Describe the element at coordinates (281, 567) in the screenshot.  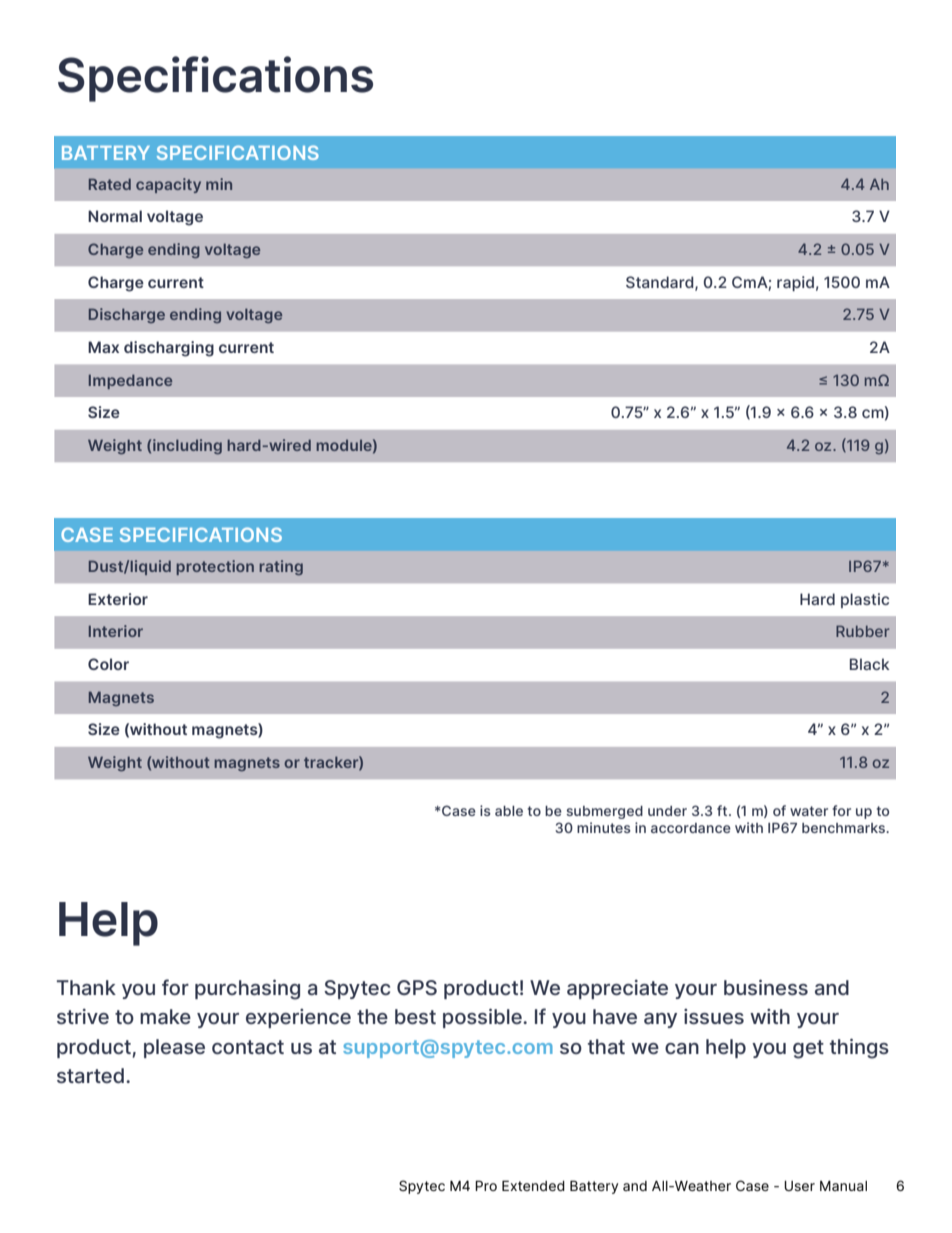
I see `rating` at that location.
